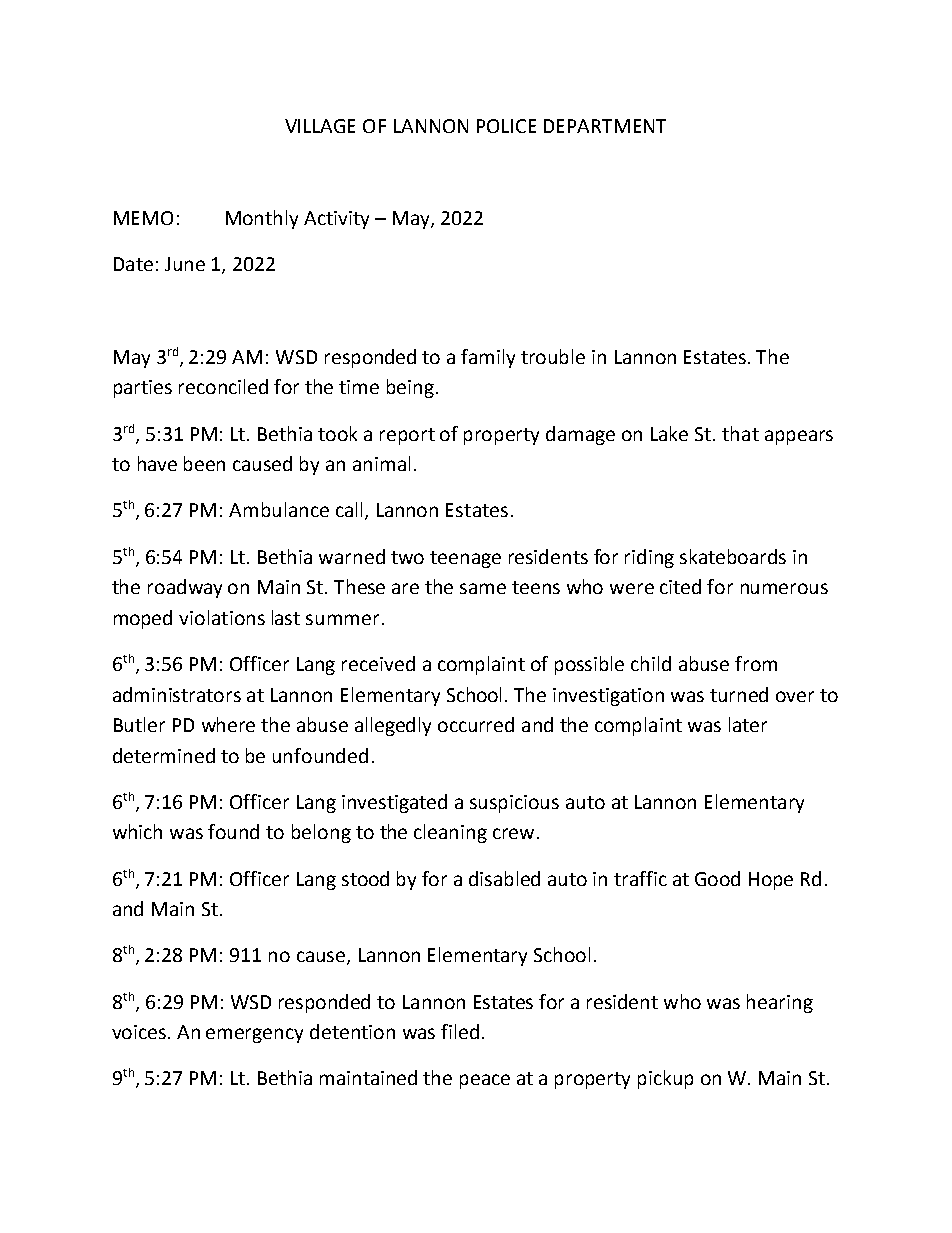  Describe the element at coordinates (740, 433) in the document. I see `that` at that location.
